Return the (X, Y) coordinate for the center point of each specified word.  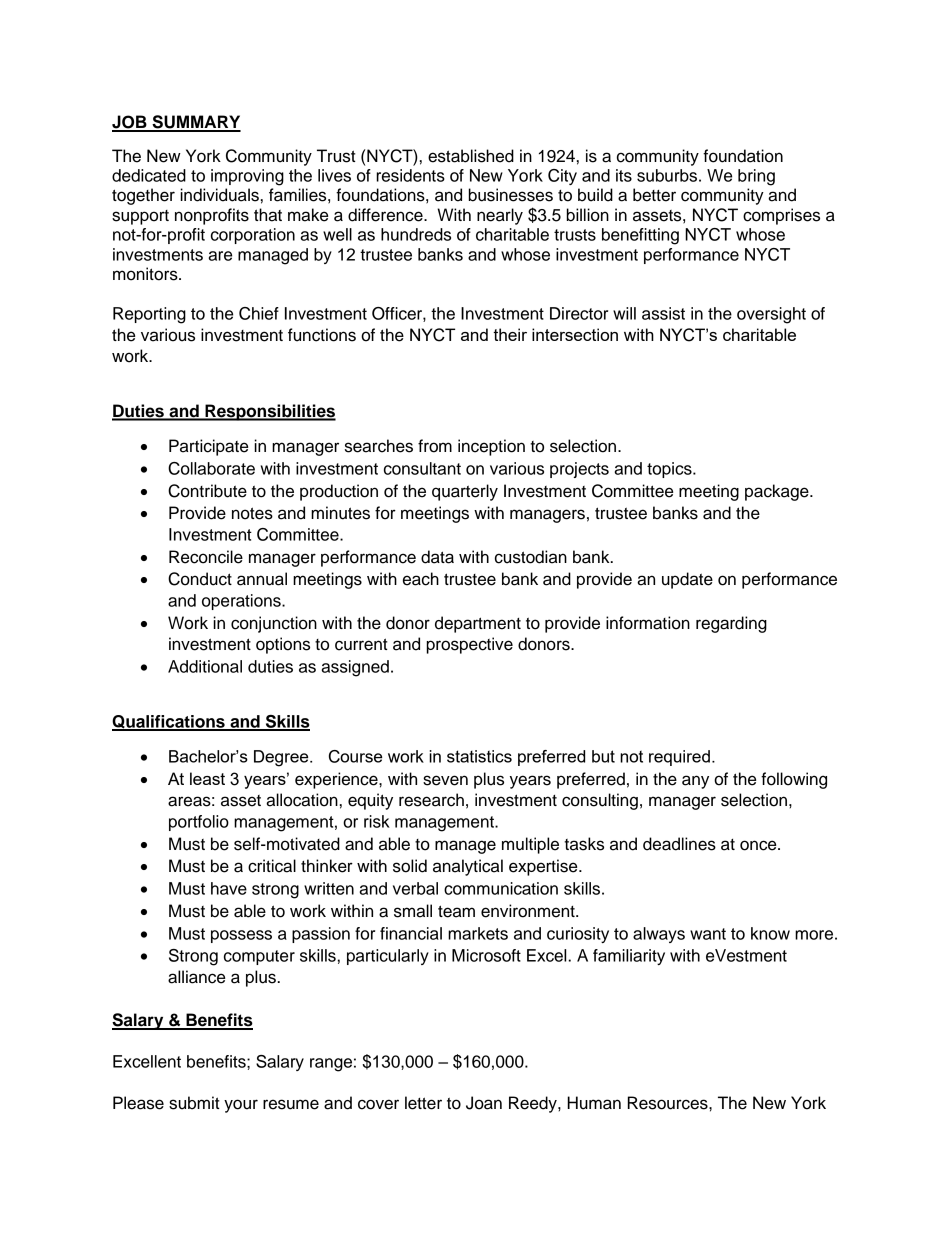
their (510, 334)
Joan (484, 1103)
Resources (669, 1103)
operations (242, 602)
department (478, 624)
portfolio (199, 823)
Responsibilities (269, 412)
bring (756, 177)
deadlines (679, 844)
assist (663, 313)
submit (194, 1103)
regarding (731, 624)
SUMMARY (195, 123)
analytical (468, 867)
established (471, 156)
